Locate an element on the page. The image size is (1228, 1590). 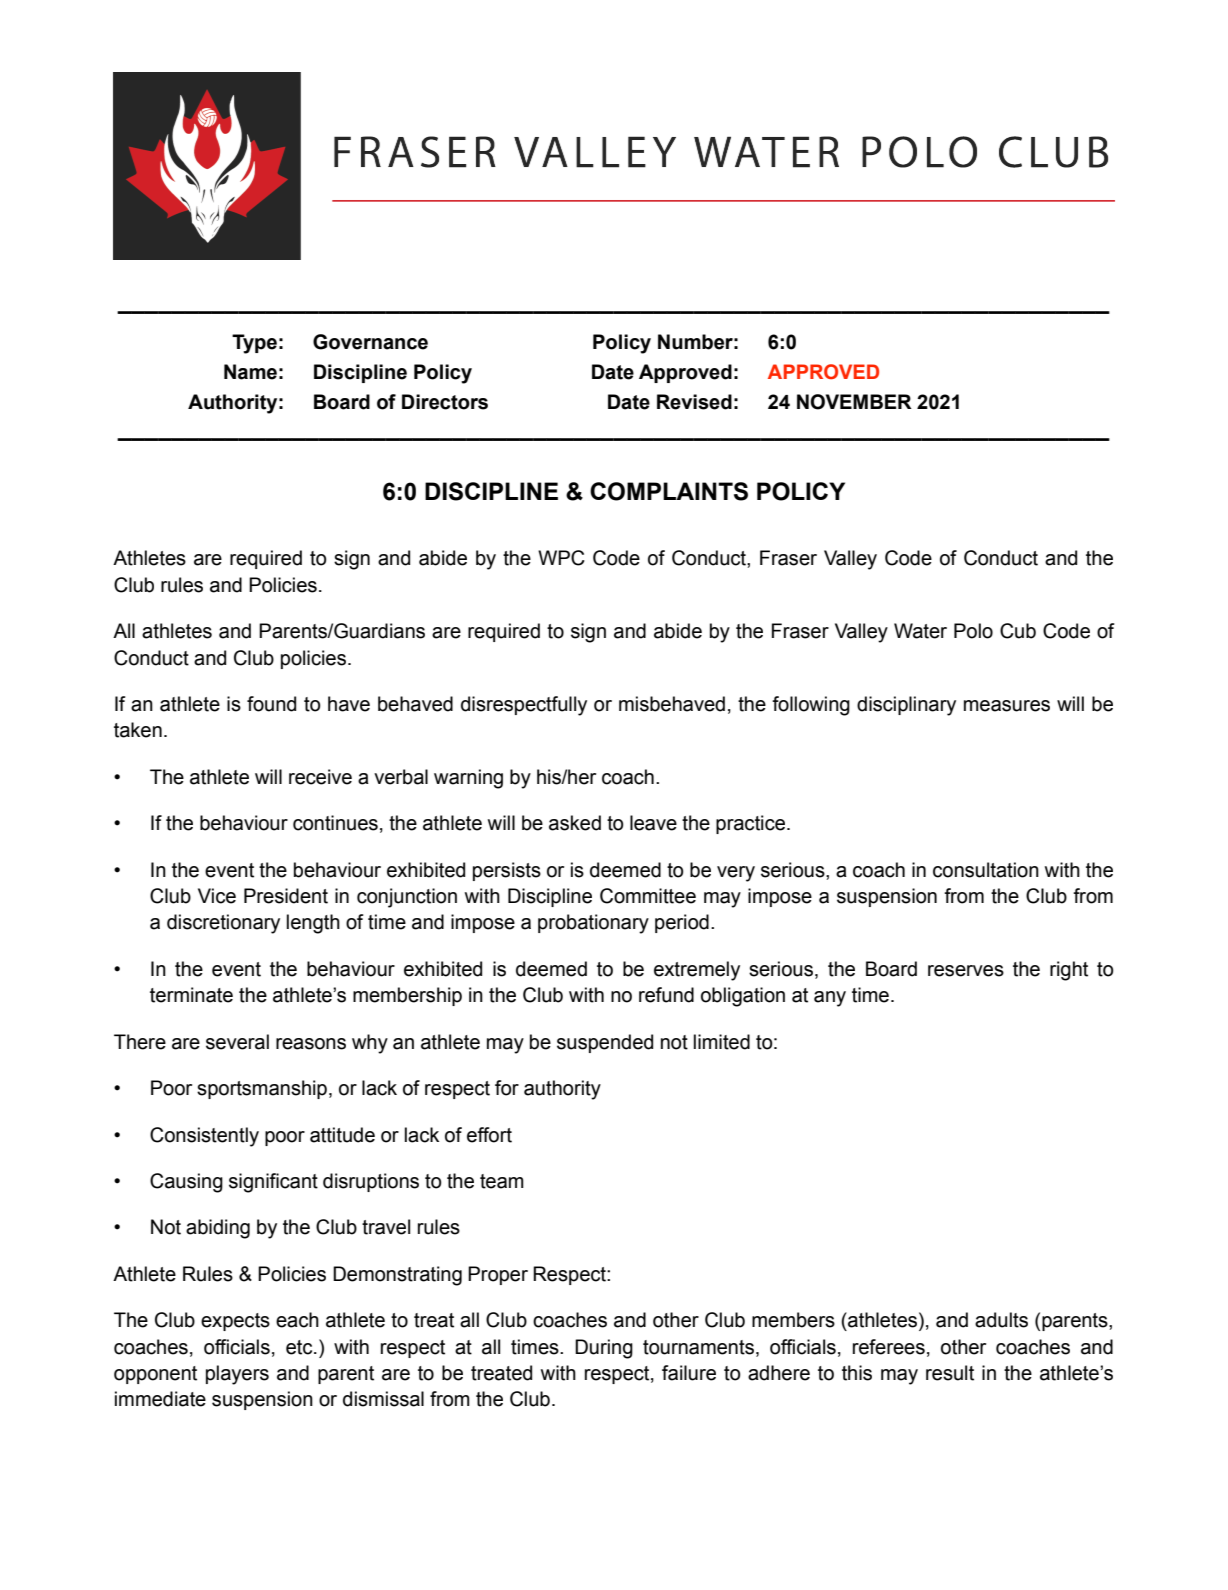
NOVEMBER is located at coordinates (854, 402).
